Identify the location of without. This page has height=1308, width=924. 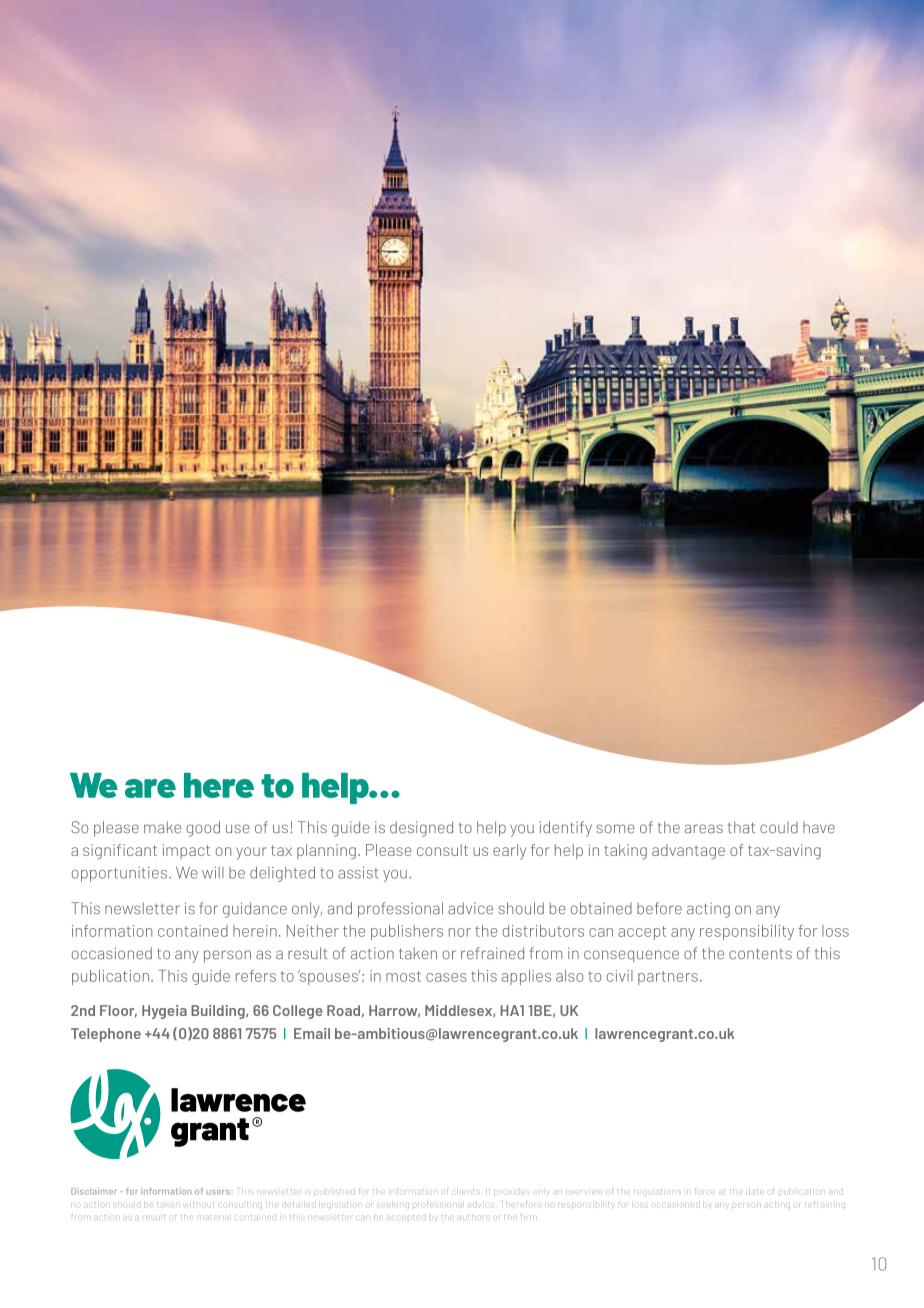
(199, 1204).
